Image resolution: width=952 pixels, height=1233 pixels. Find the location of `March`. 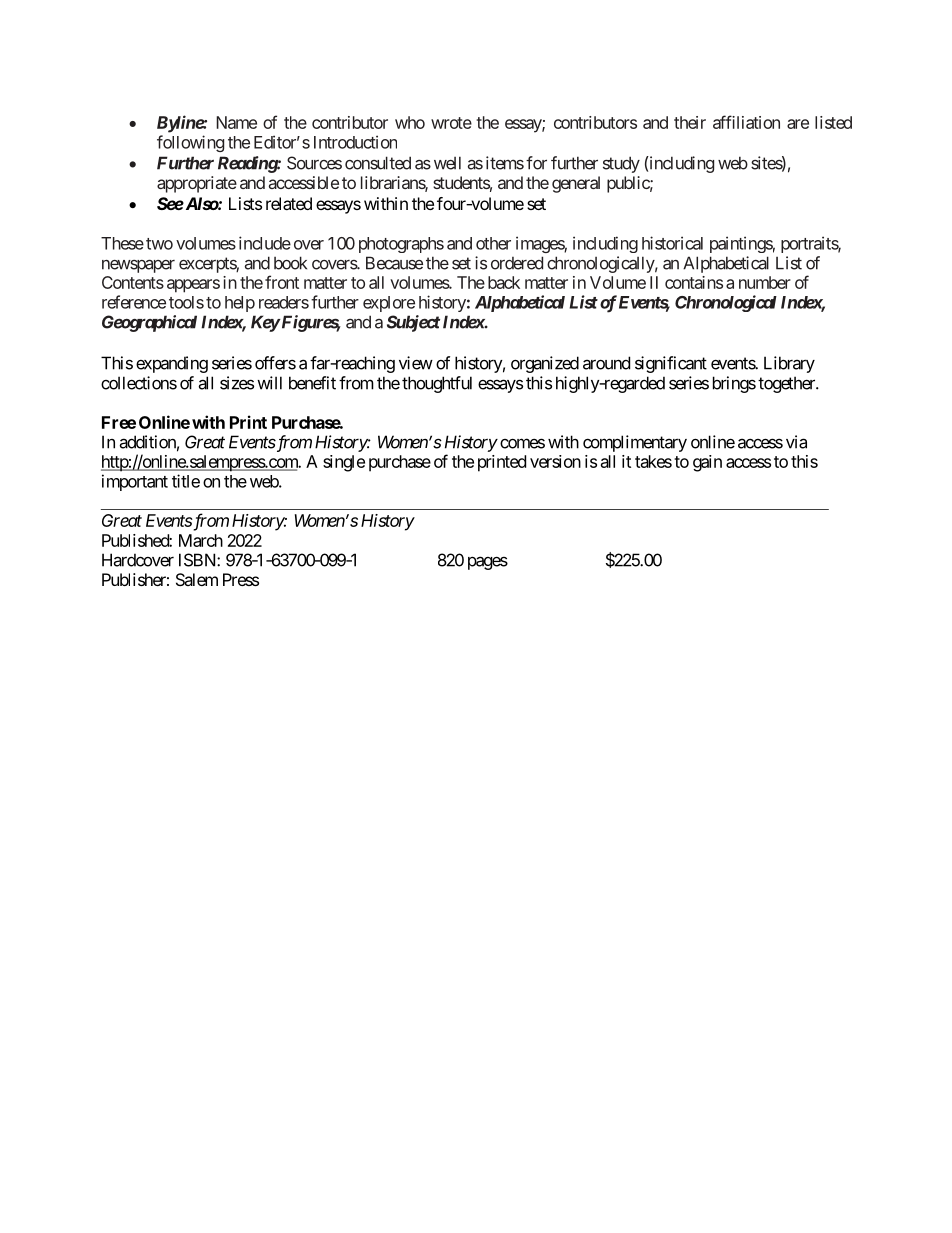

March is located at coordinates (201, 540).
